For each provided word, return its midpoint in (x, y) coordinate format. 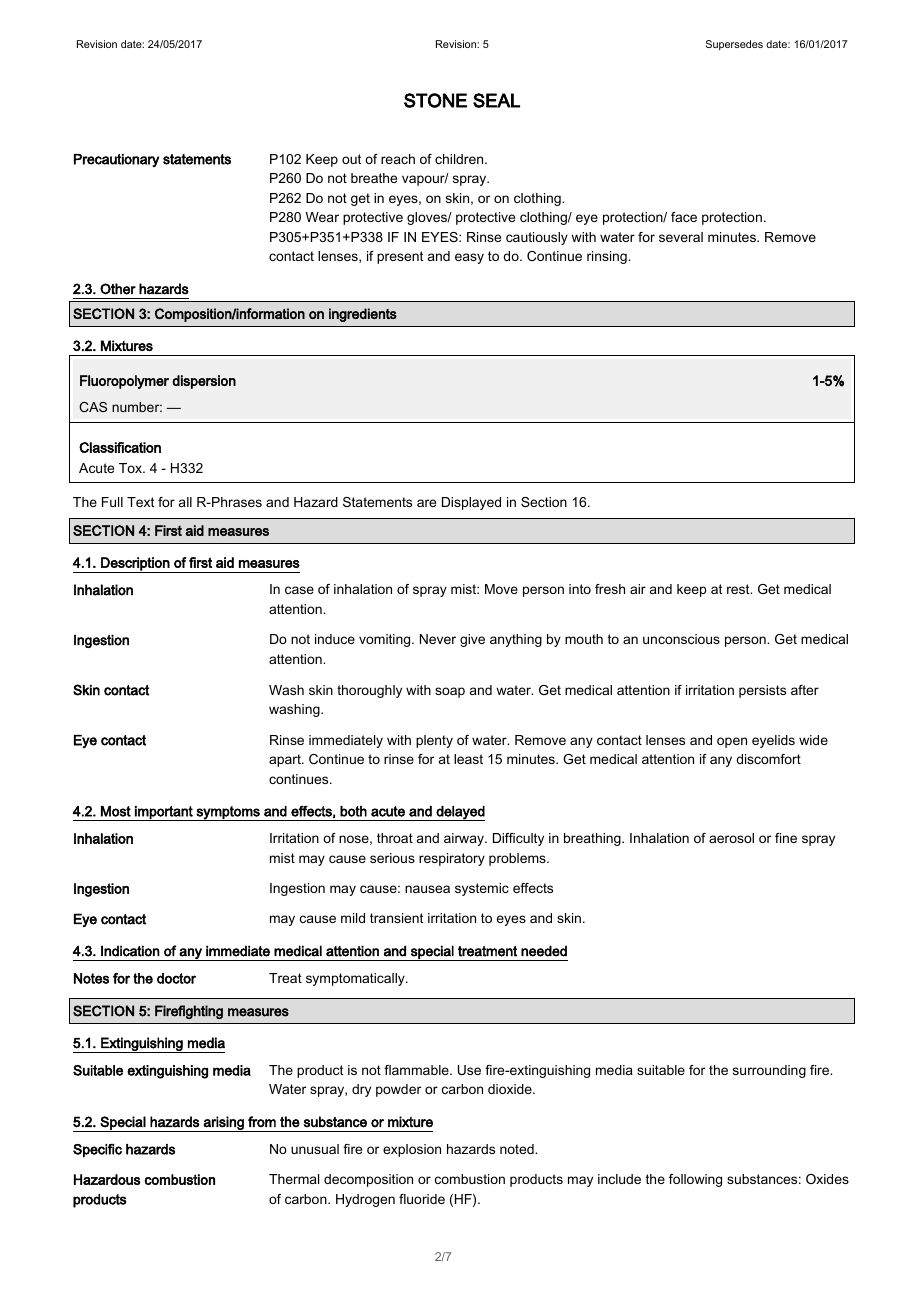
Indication (130, 951)
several (681, 237)
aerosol (731, 838)
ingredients (363, 315)
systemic (482, 889)
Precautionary (116, 160)
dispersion (204, 382)
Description (135, 565)
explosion (412, 1150)
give (472, 640)
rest (739, 589)
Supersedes (734, 45)
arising (223, 1124)
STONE (435, 100)
